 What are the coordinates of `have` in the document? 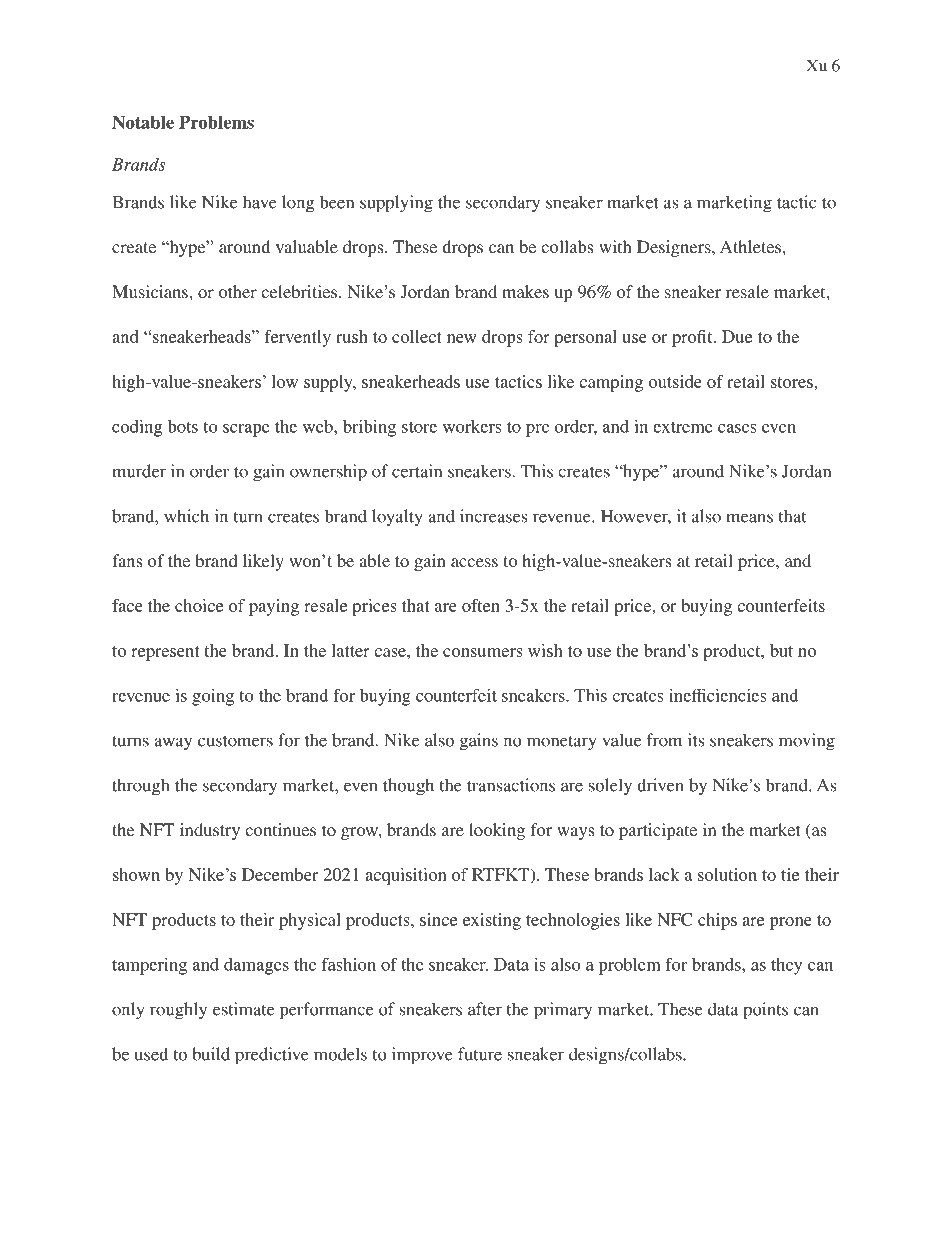 It's located at (260, 202).
